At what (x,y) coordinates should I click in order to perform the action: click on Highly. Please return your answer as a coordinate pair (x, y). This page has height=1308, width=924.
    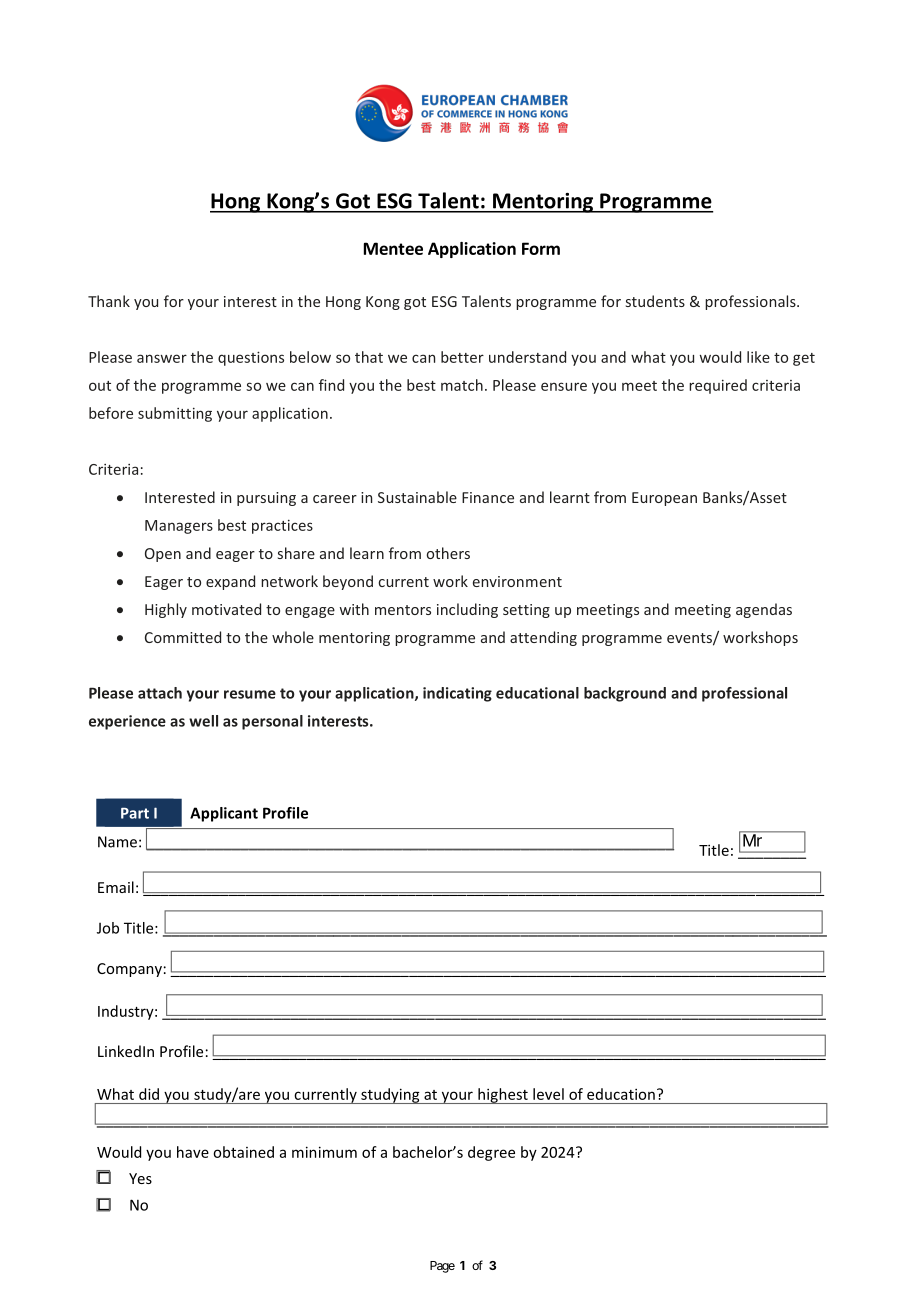
    Looking at the image, I should click on (166, 610).
